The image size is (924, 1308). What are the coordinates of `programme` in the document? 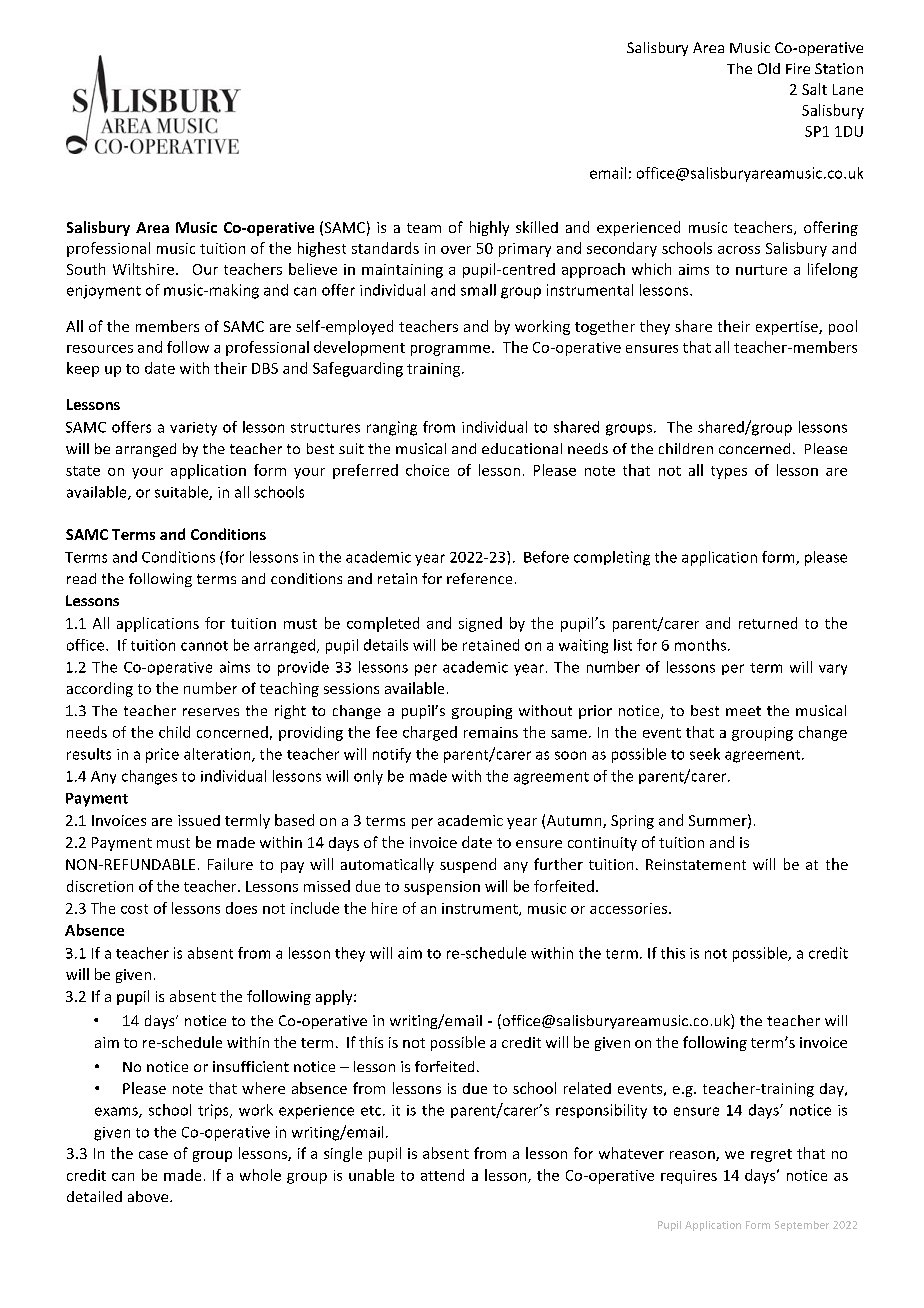 It's located at (452, 350).
